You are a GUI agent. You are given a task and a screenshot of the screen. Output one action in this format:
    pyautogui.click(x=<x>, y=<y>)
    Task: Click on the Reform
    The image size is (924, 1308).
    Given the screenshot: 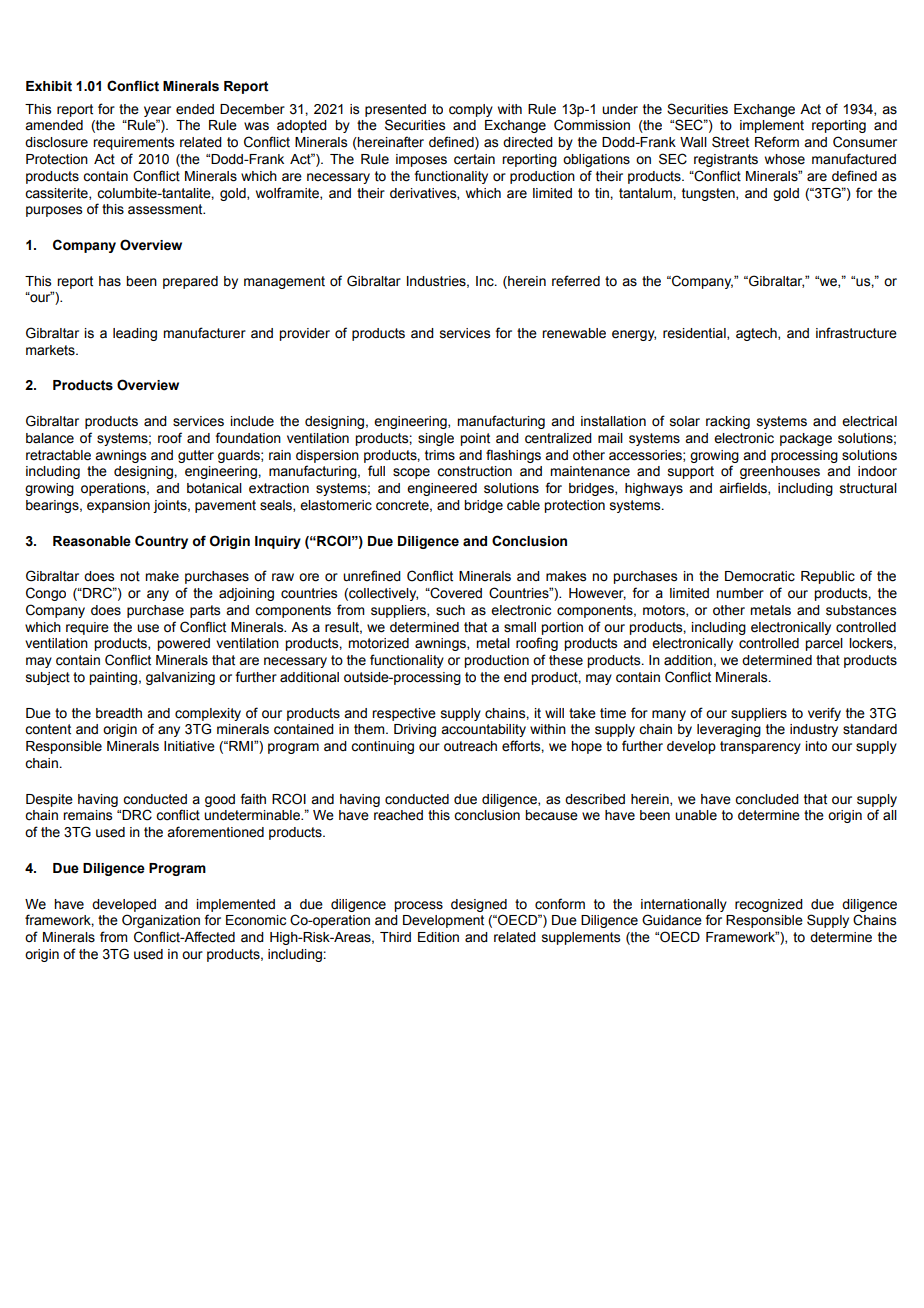 What is the action you would take?
    pyautogui.click(x=777, y=142)
